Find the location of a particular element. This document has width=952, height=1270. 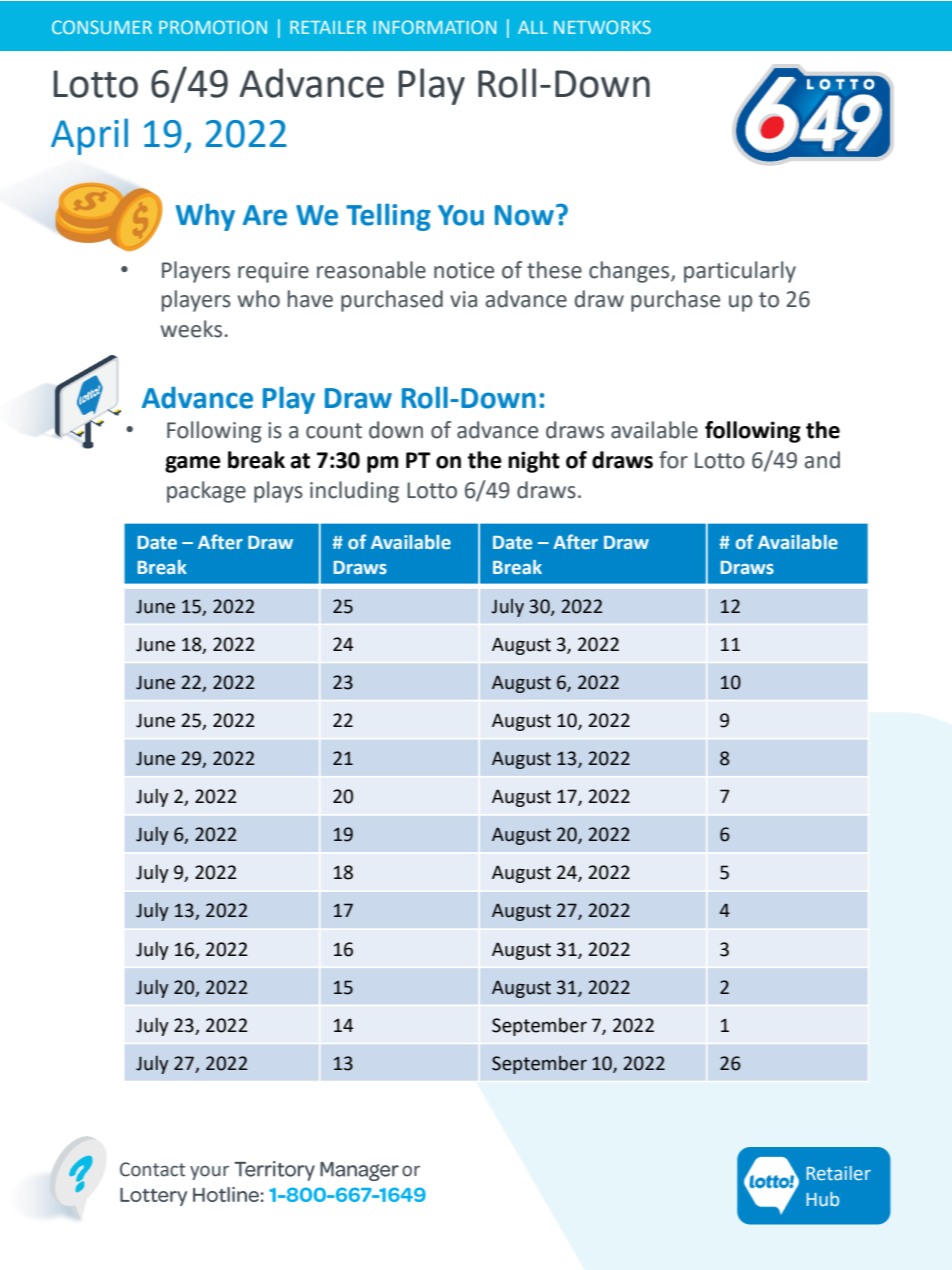

package is located at coordinates (206, 492).
